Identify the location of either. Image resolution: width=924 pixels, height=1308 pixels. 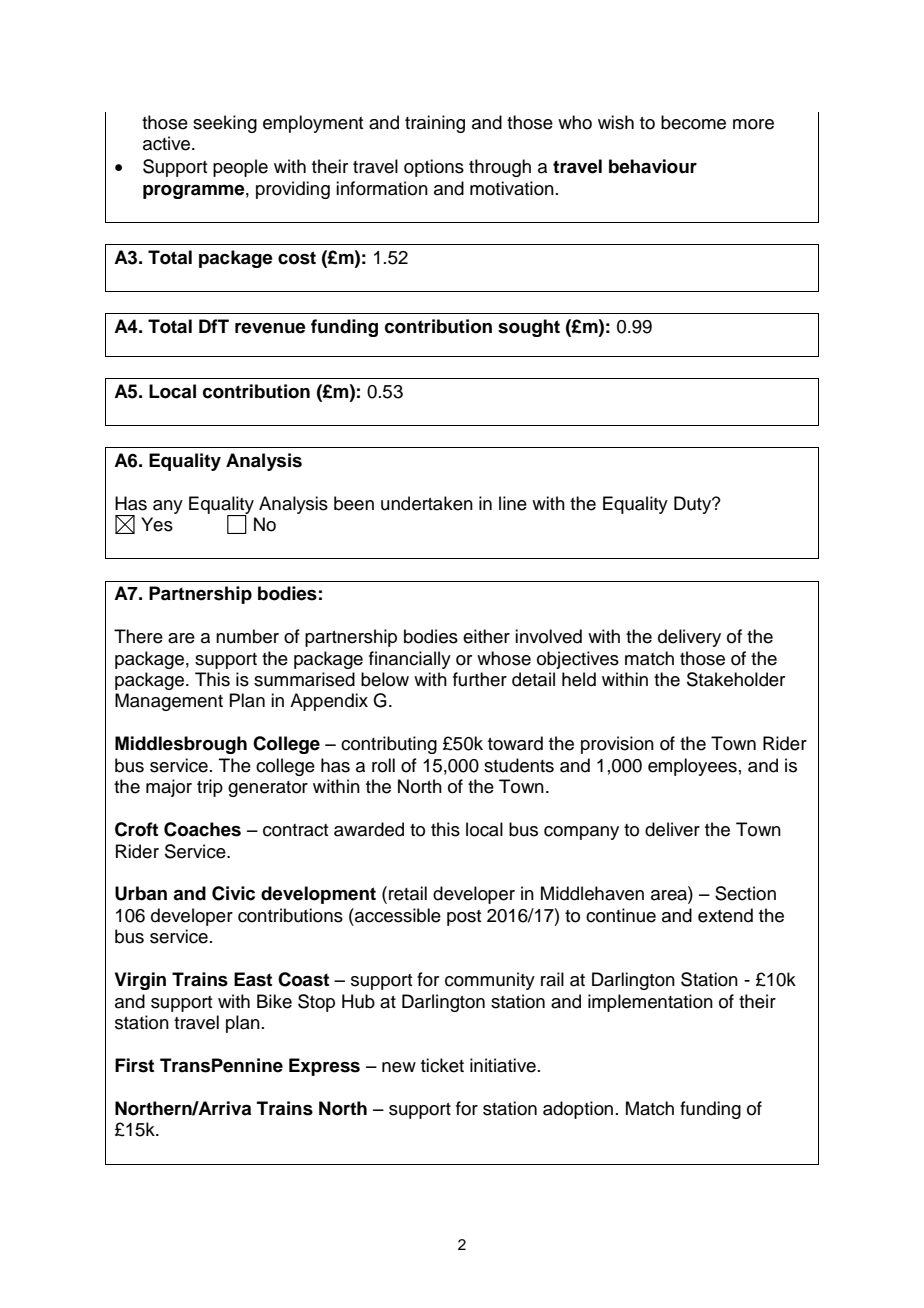
(486, 636).
